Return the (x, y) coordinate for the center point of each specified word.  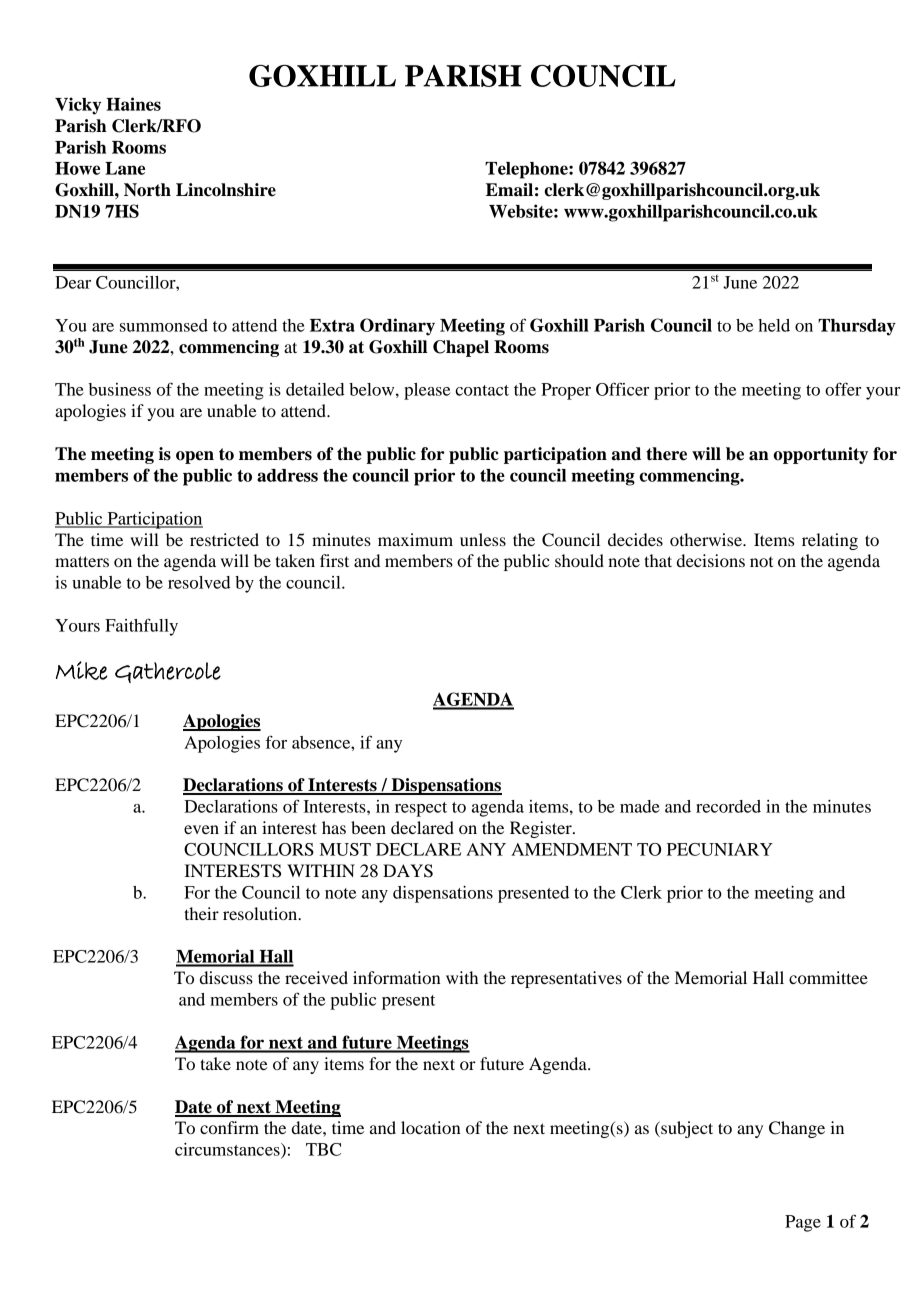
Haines (133, 104)
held (774, 325)
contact (482, 390)
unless (483, 539)
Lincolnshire (226, 190)
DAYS (408, 871)
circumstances (228, 1150)
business (120, 389)
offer (843, 389)
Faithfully (141, 627)
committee (828, 977)
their (201, 913)
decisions (711, 560)
